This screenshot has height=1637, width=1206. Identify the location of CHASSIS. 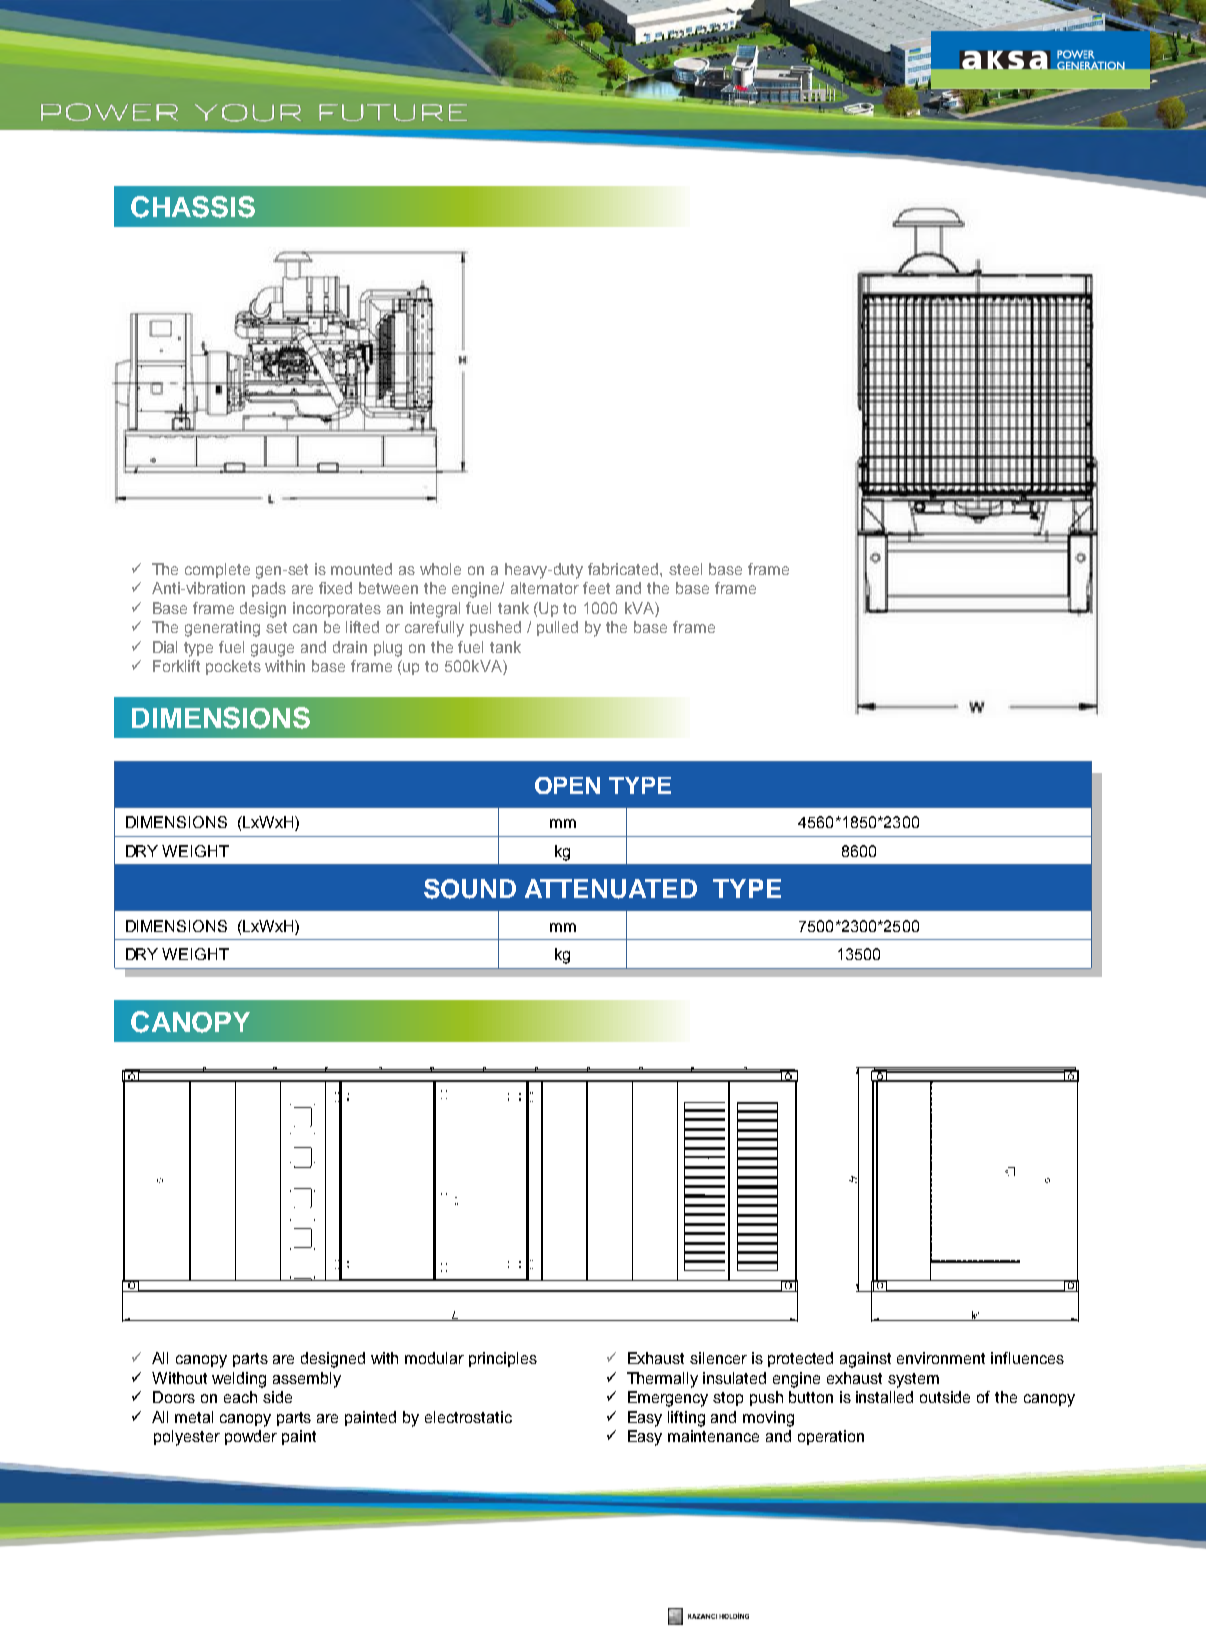
(193, 207).
